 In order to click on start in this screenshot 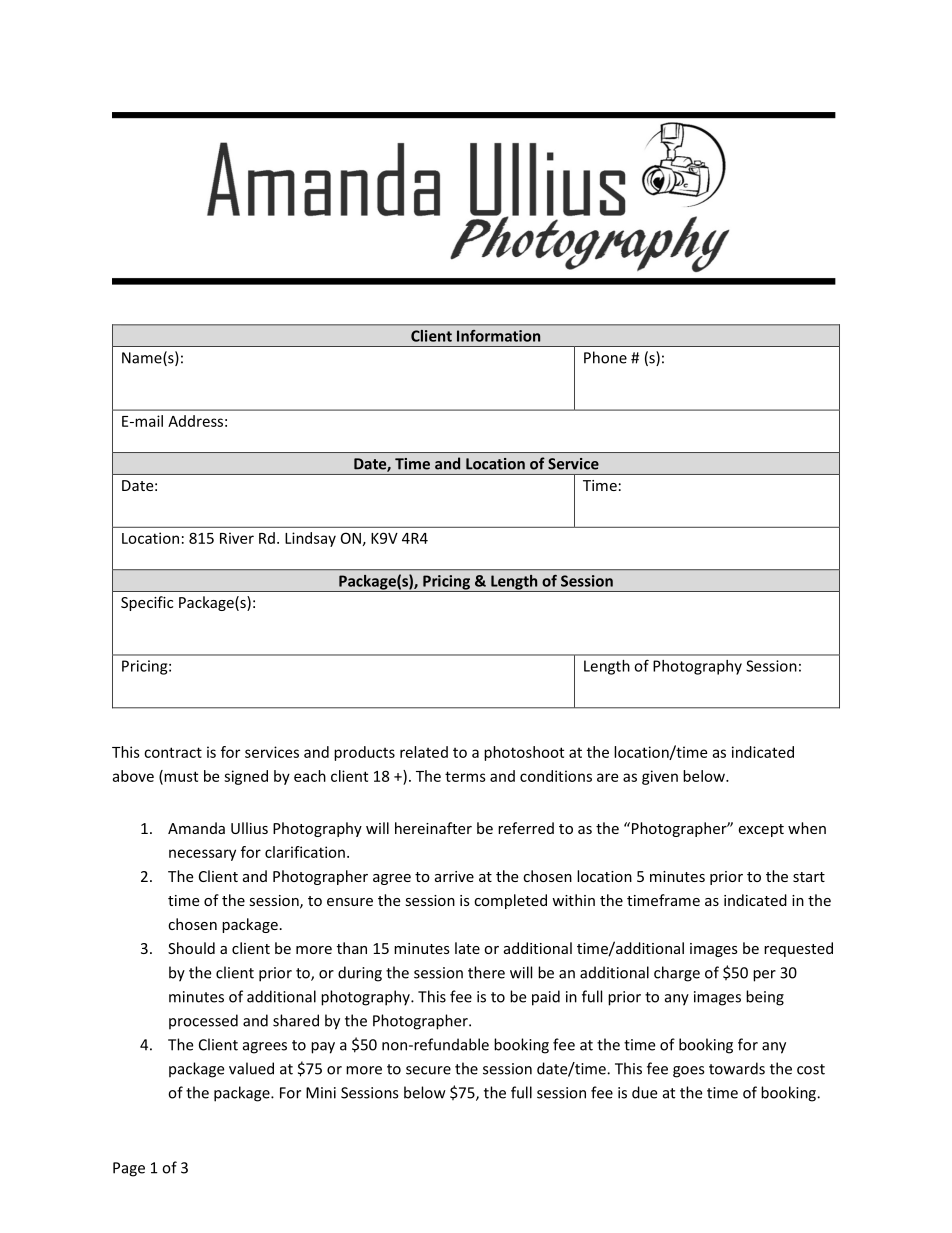, I will do `click(809, 877)`.
